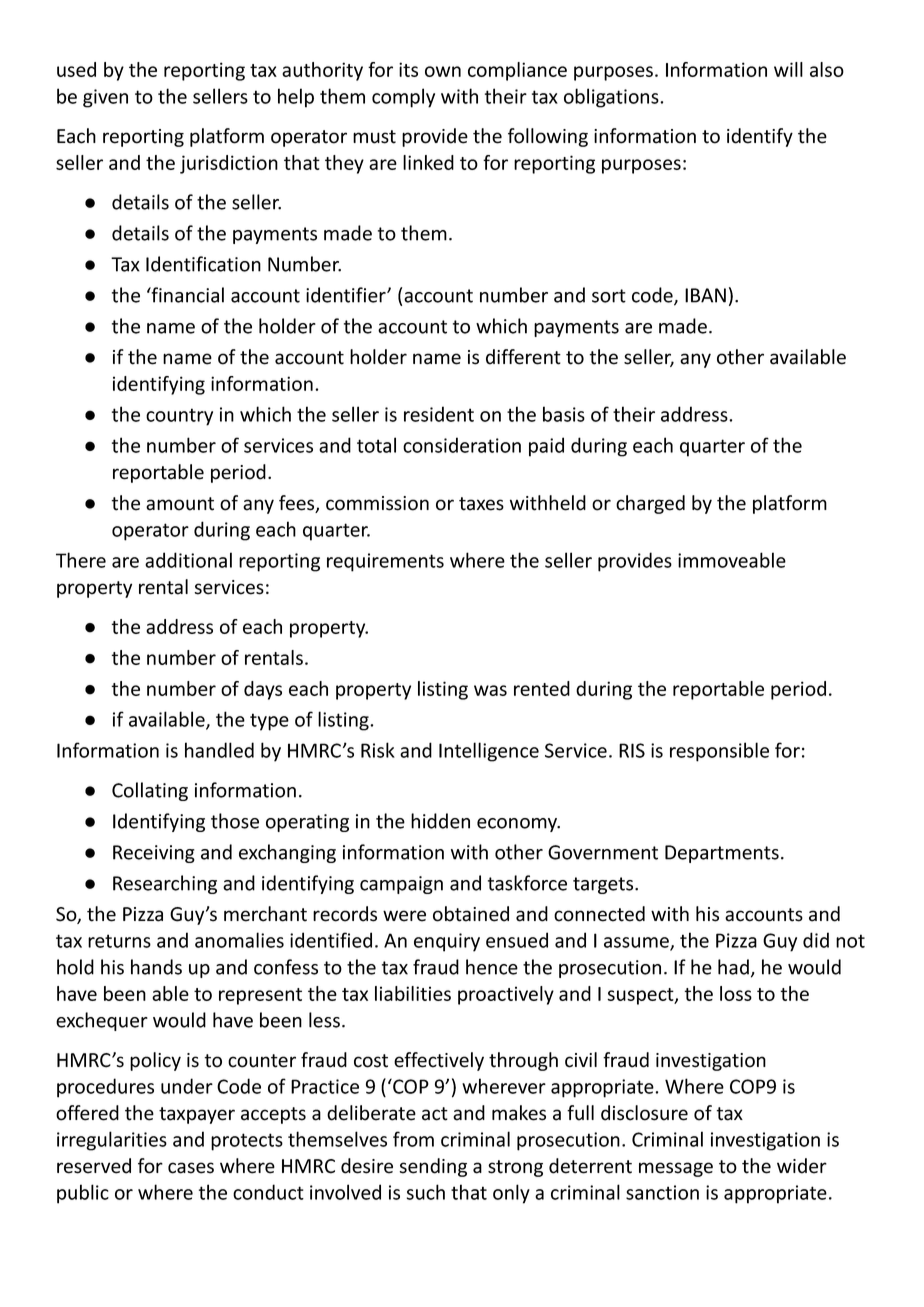  What do you see at coordinates (188, 560) in the page?
I see `additional` at bounding box center [188, 560].
